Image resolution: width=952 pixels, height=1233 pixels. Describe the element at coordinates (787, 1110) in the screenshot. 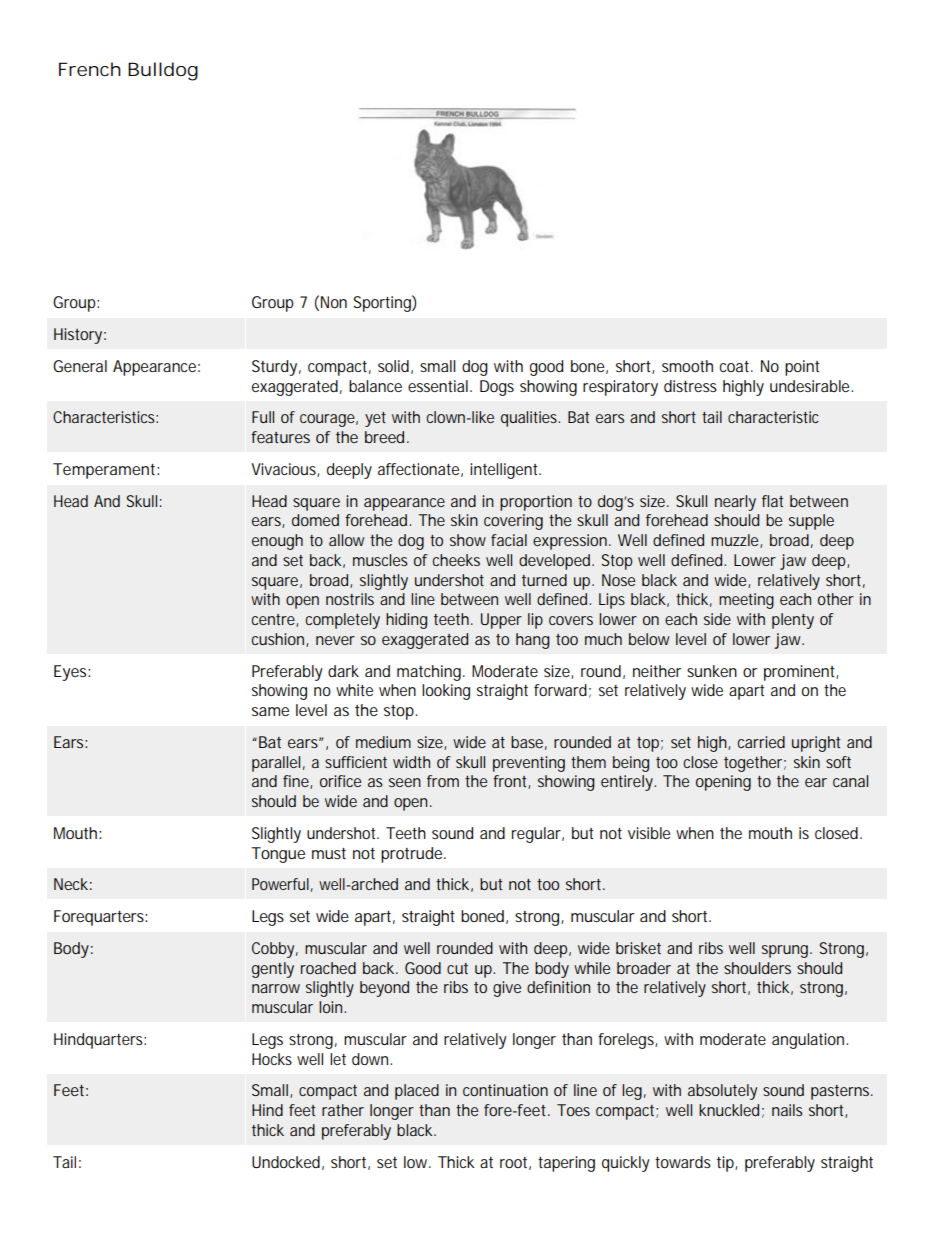

I see `nails` at that location.
